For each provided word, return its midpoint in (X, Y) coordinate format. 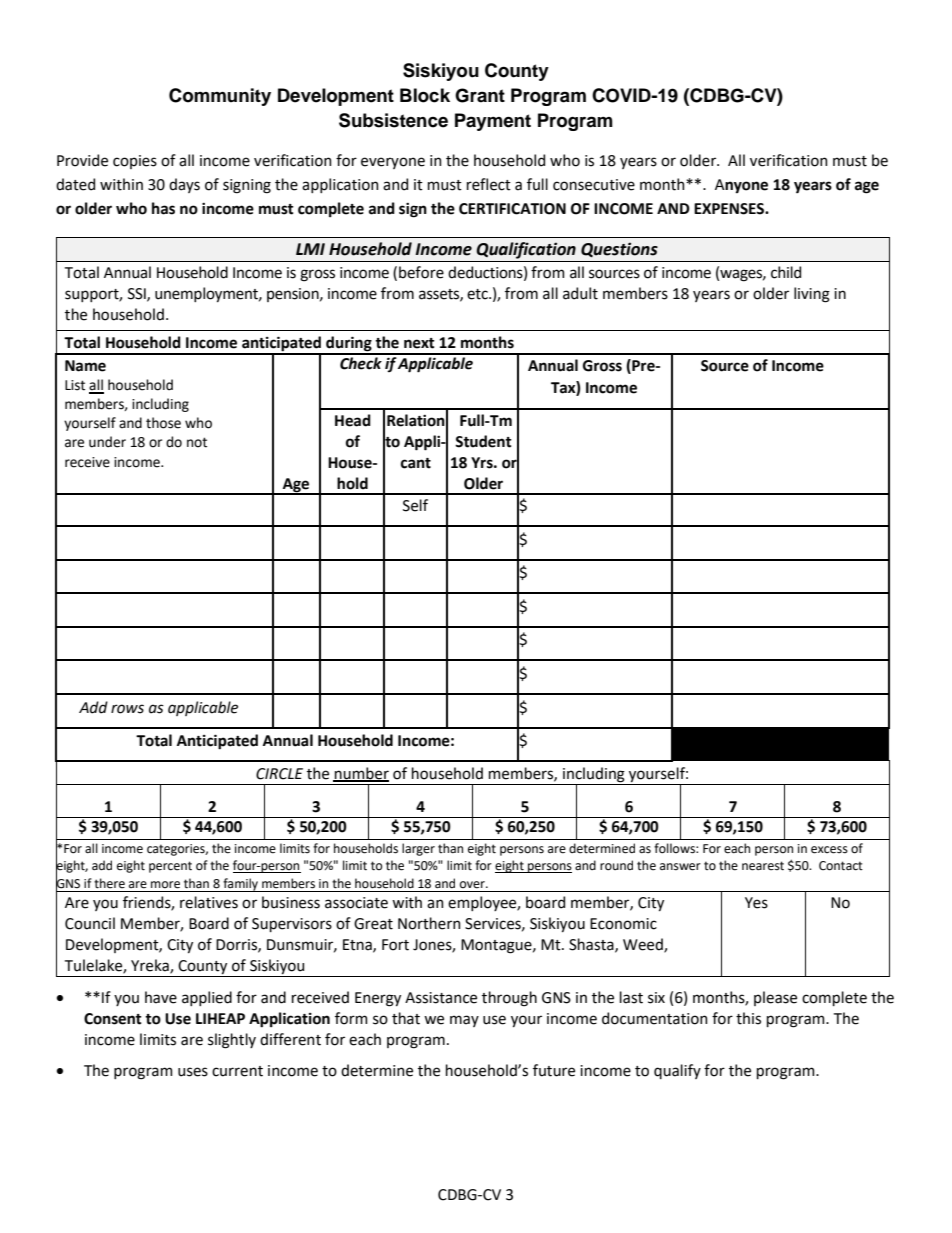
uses (193, 1072)
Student (483, 441)
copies (135, 162)
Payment (493, 122)
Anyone (741, 186)
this (748, 1018)
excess (829, 850)
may (464, 1021)
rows (127, 709)
